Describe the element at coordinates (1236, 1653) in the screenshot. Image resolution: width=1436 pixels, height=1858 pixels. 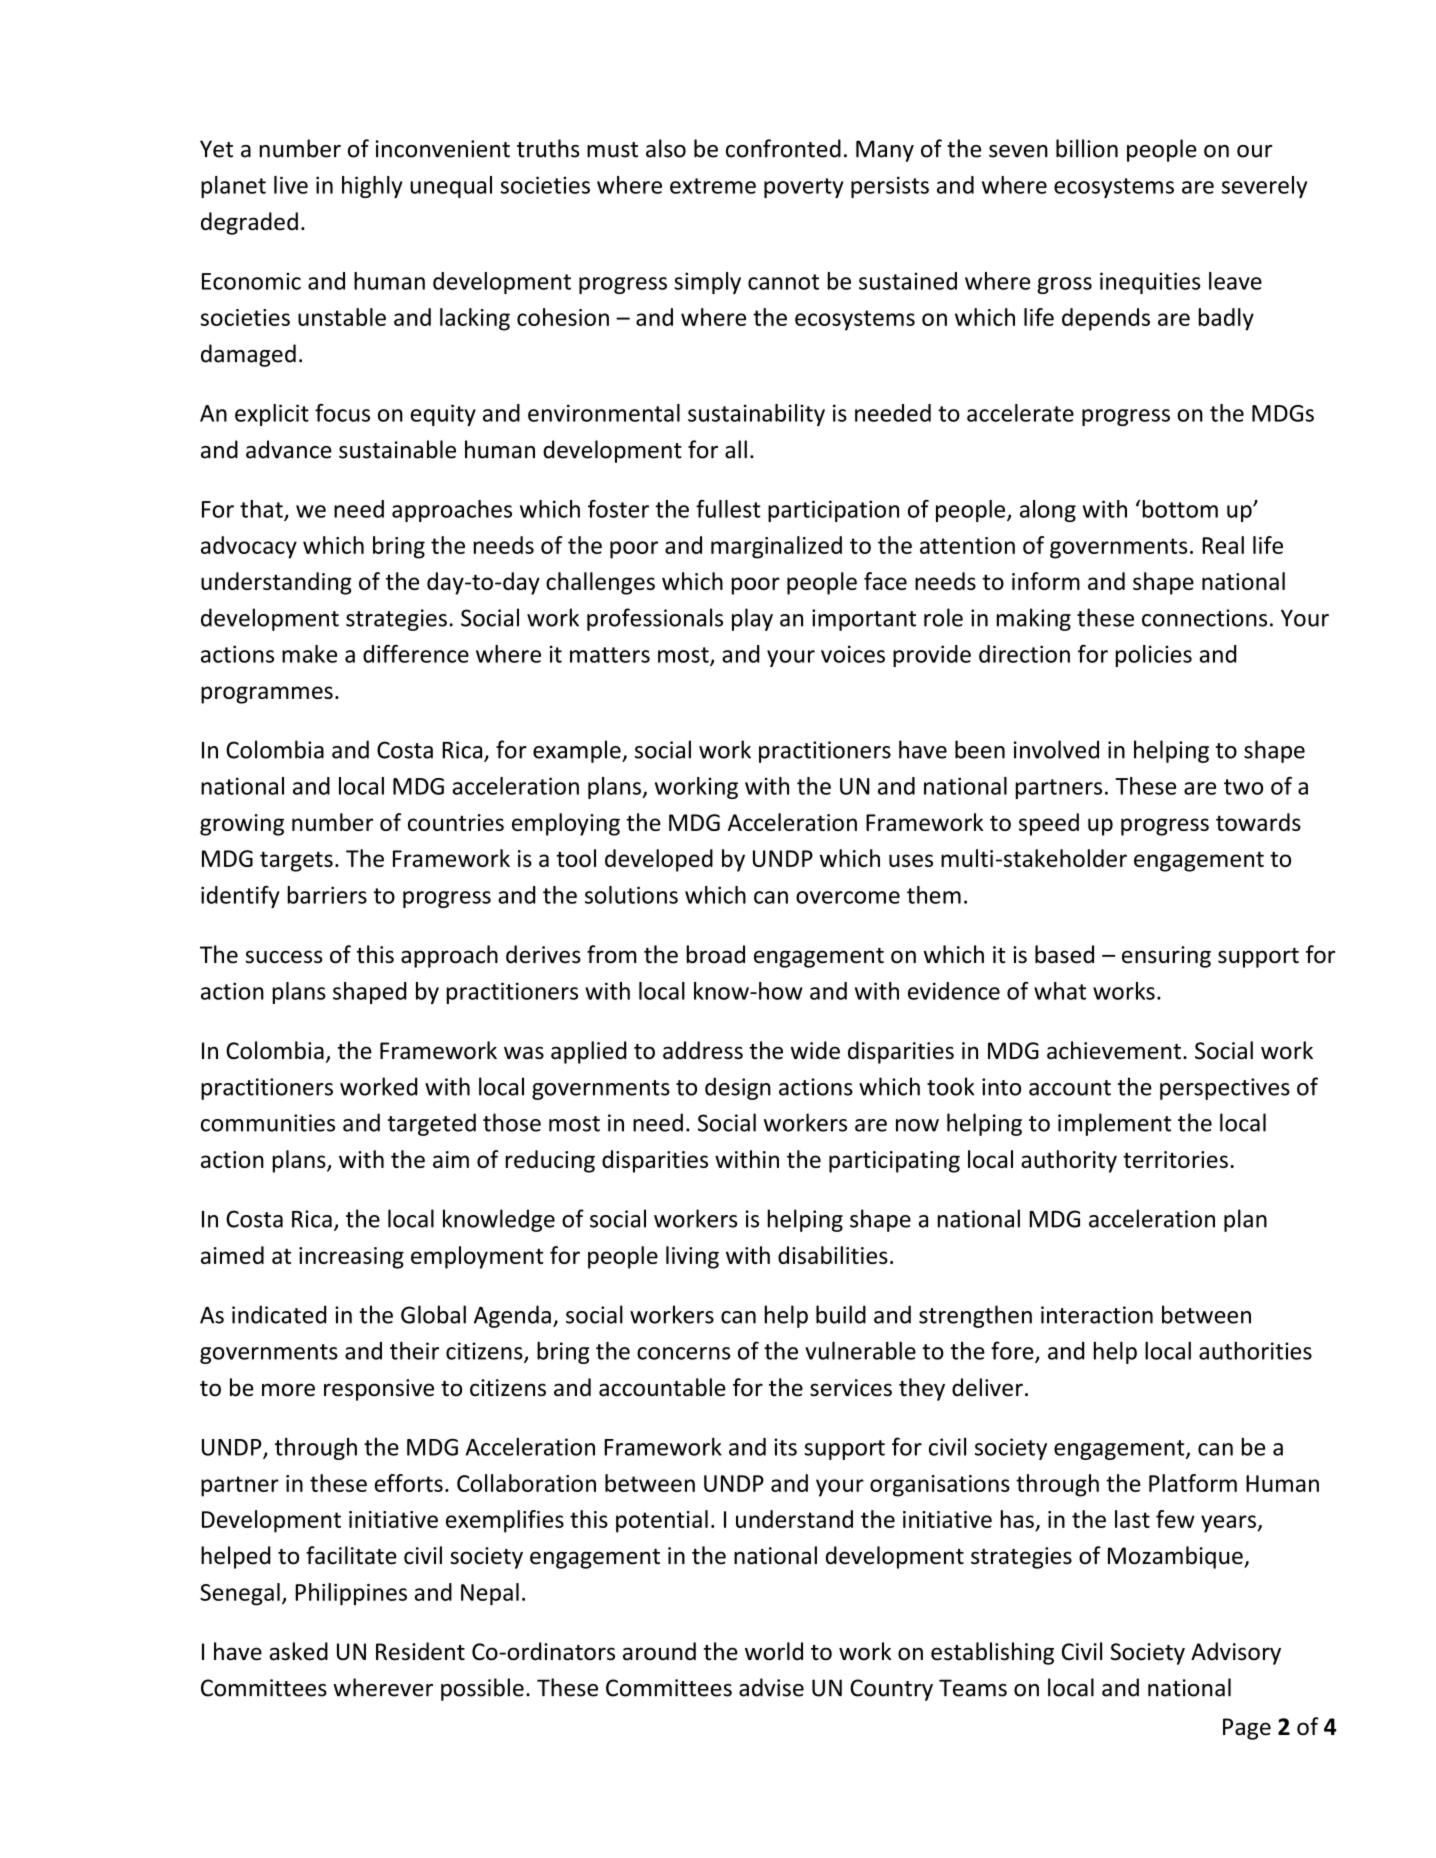
I see `Advisory` at that location.
